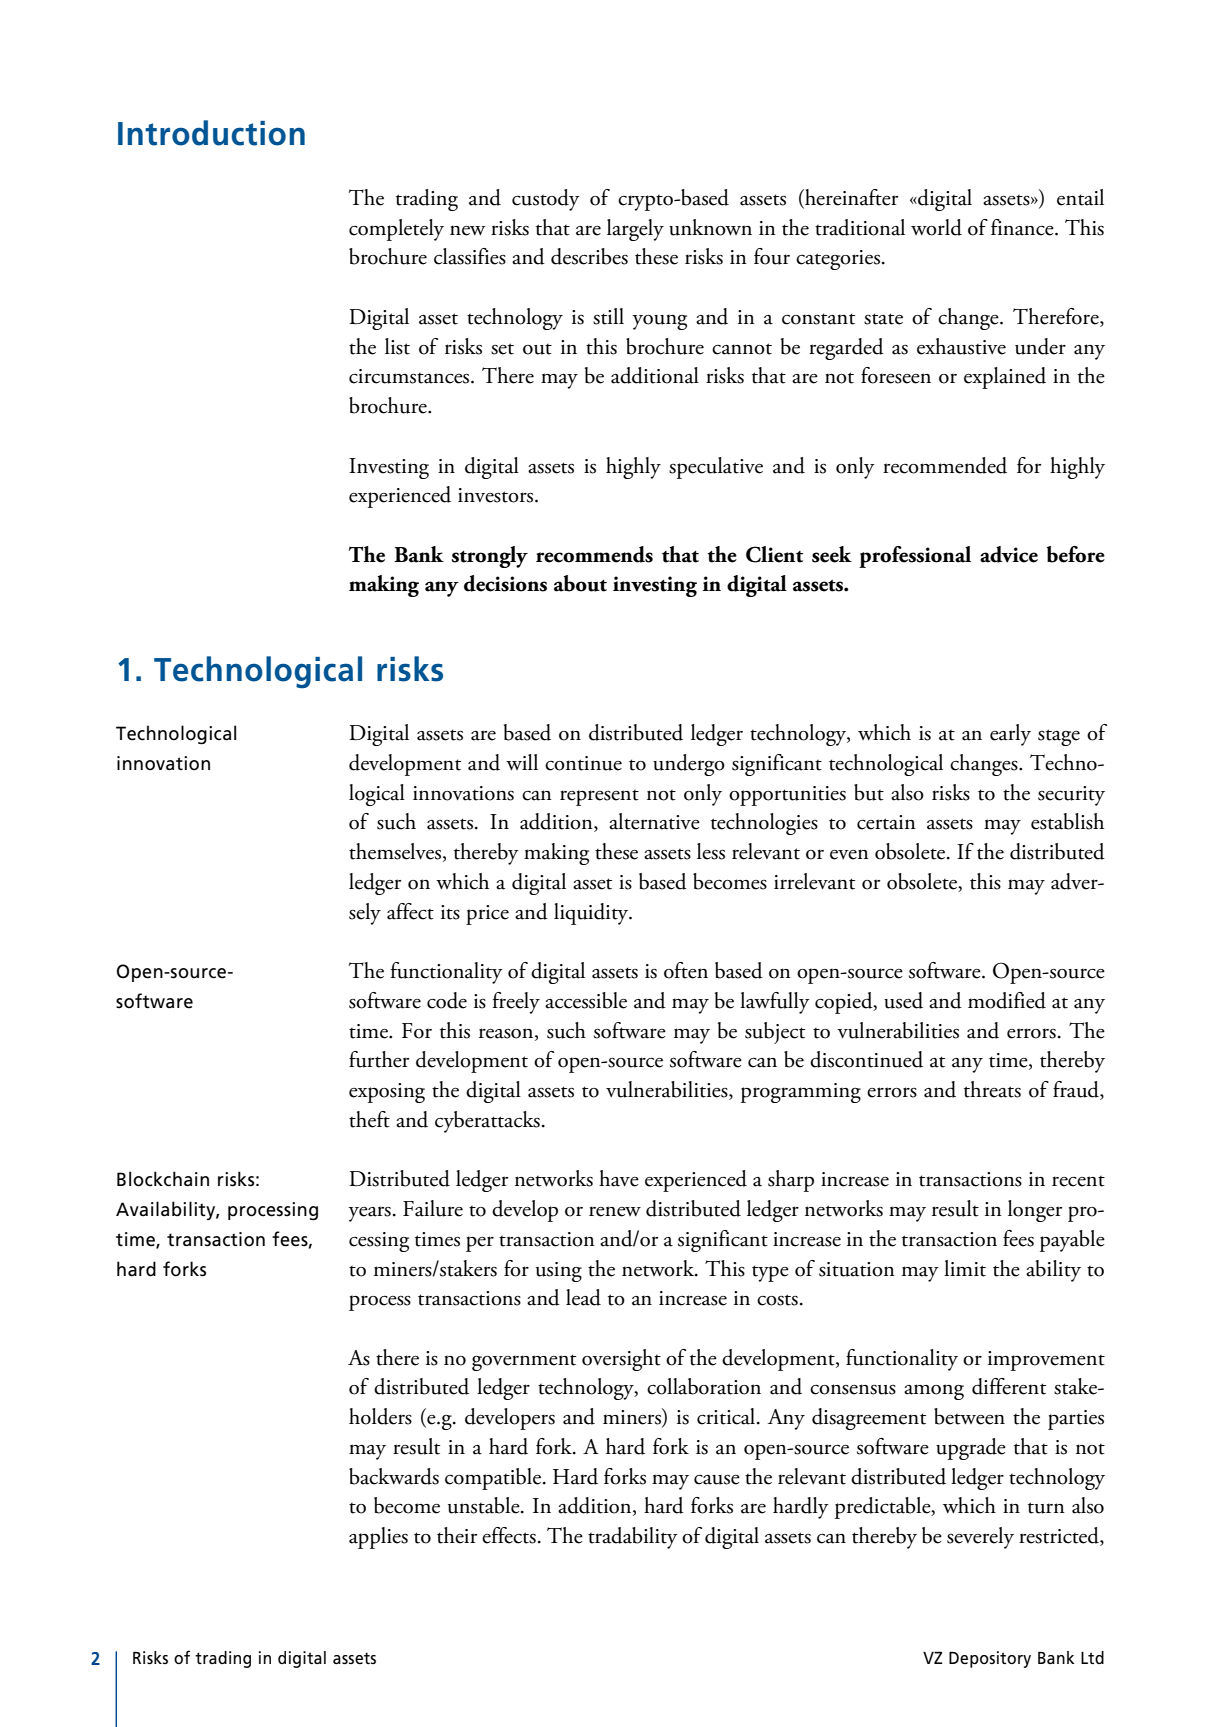  I want to click on completely, so click(396, 230).
